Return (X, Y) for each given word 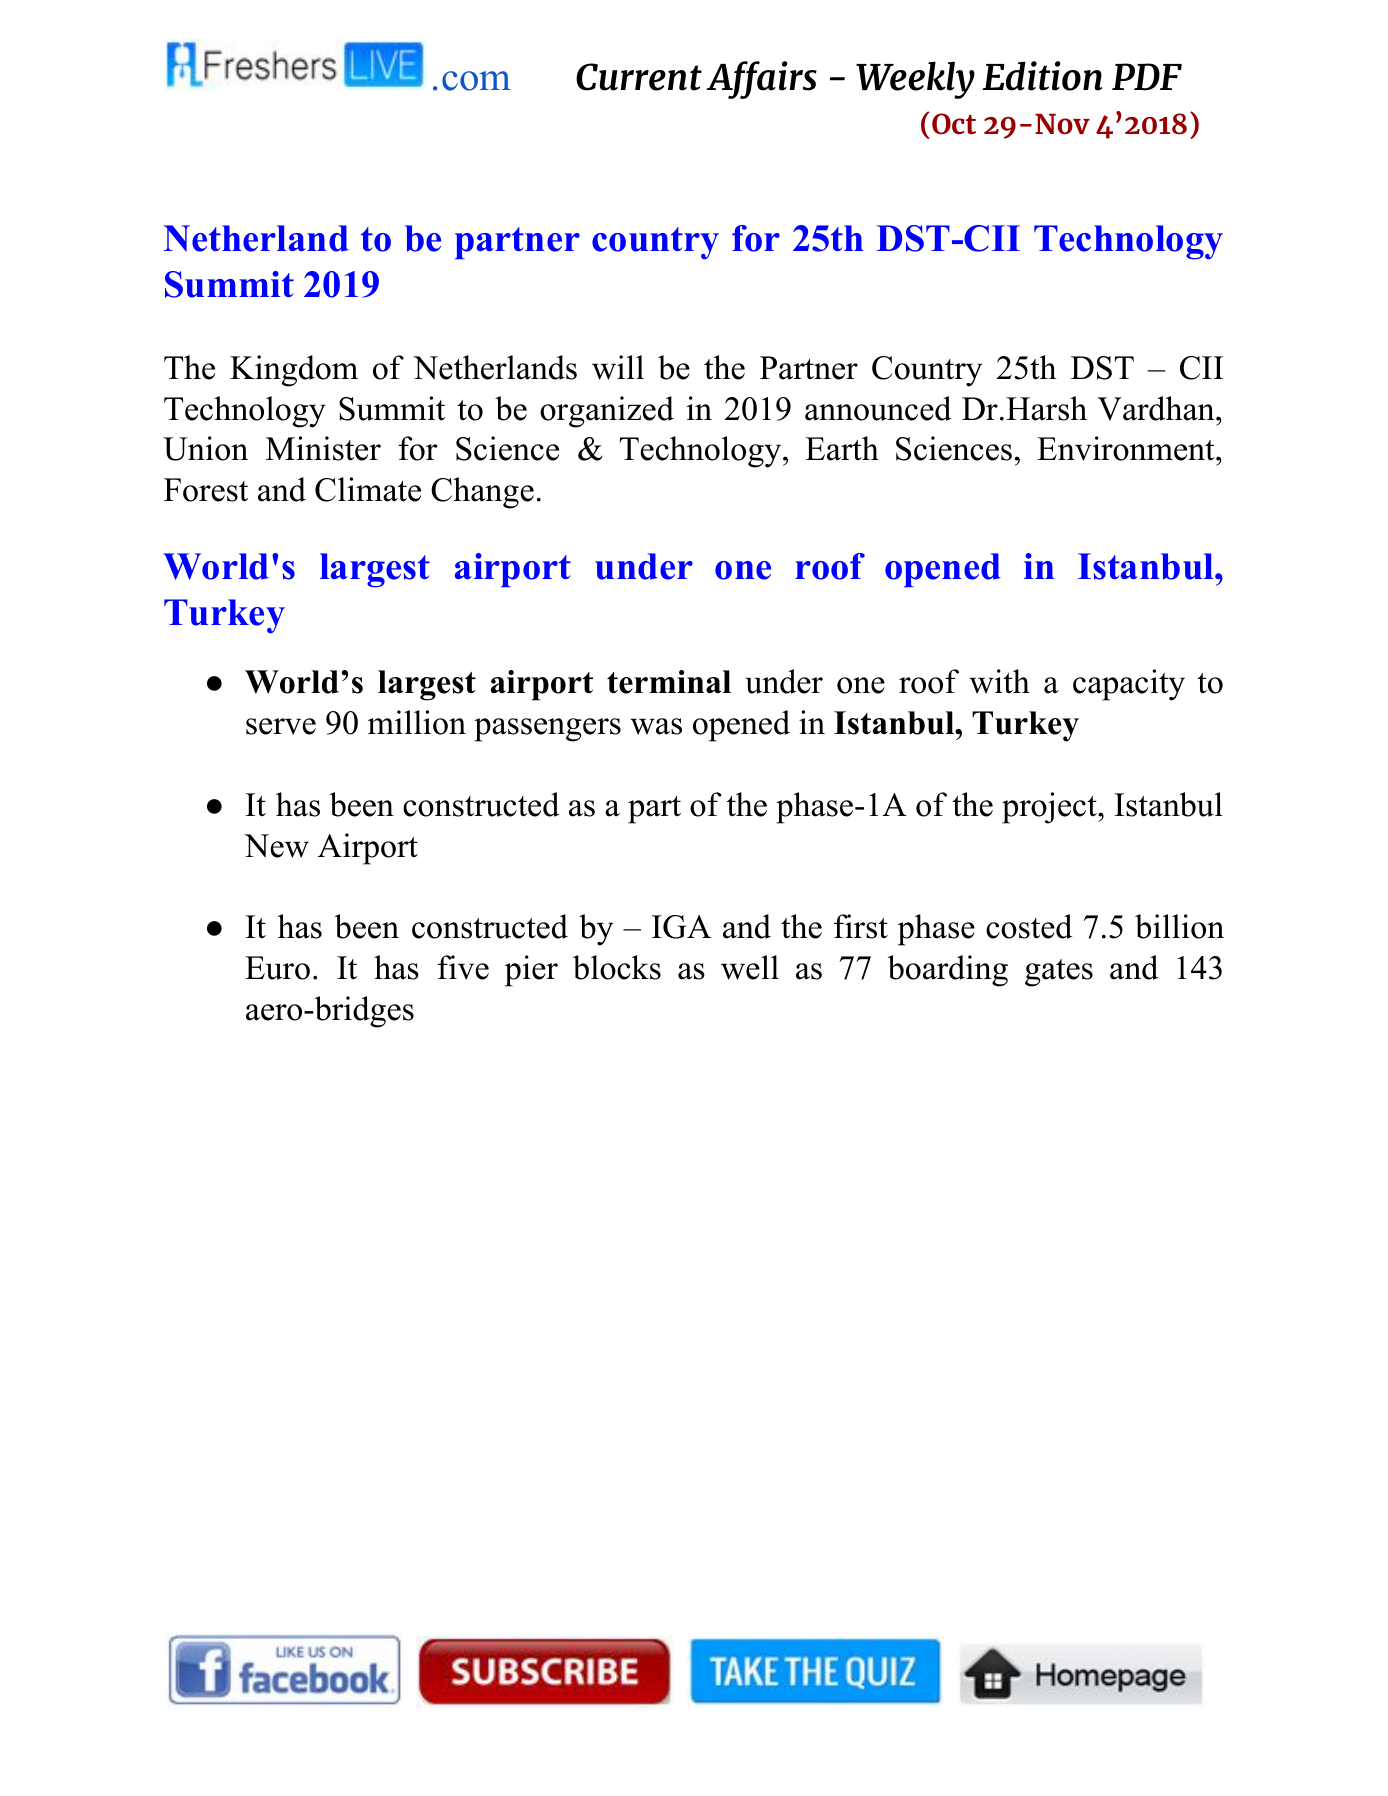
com (476, 81)
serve (281, 726)
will (618, 367)
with (999, 681)
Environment (1127, 448)
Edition (1042, 76)
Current (639, 77)
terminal (669, 682)
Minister (323, 448)
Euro (277, 968)
